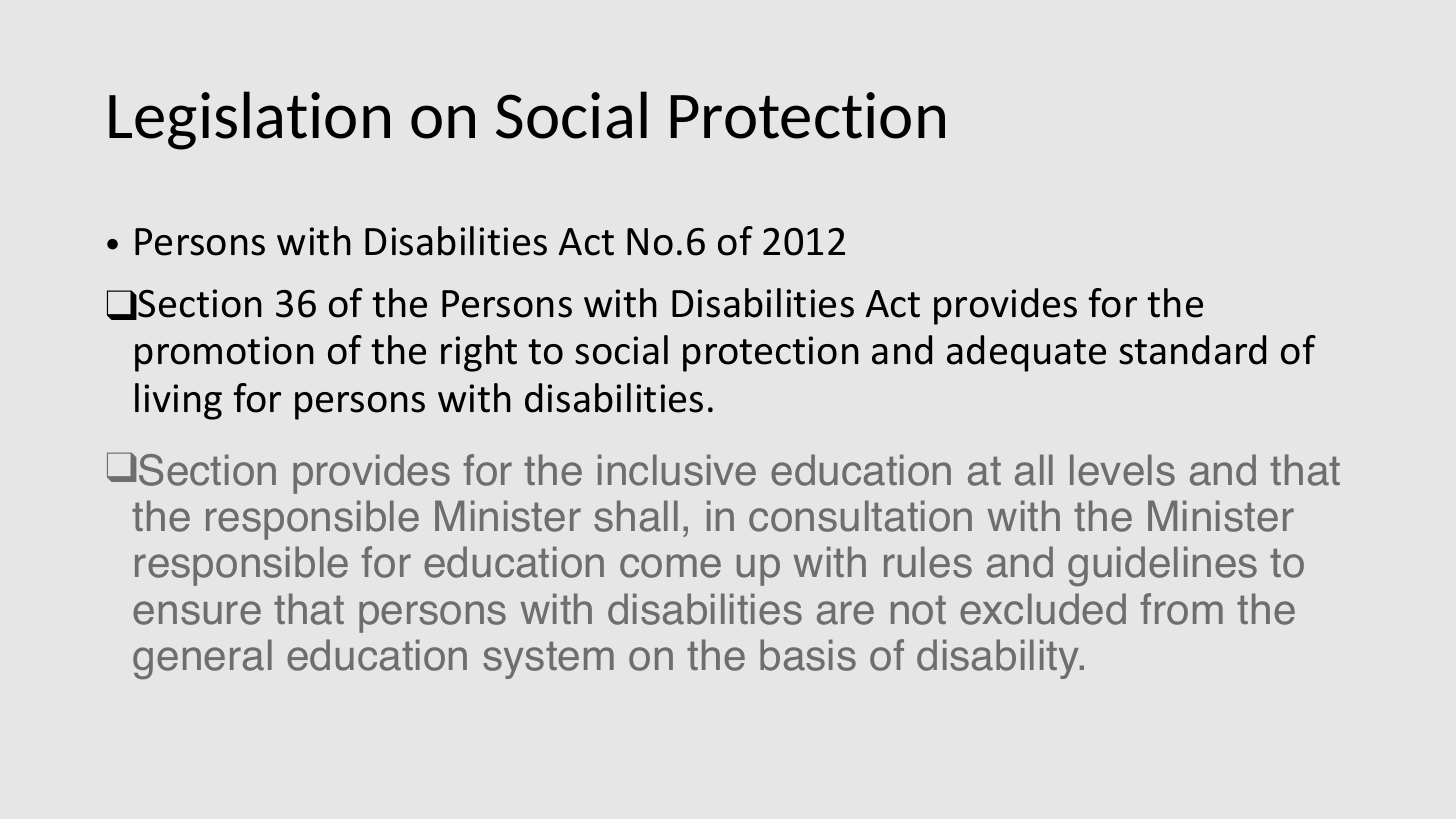  I want to click on right, so click(479, 353).
